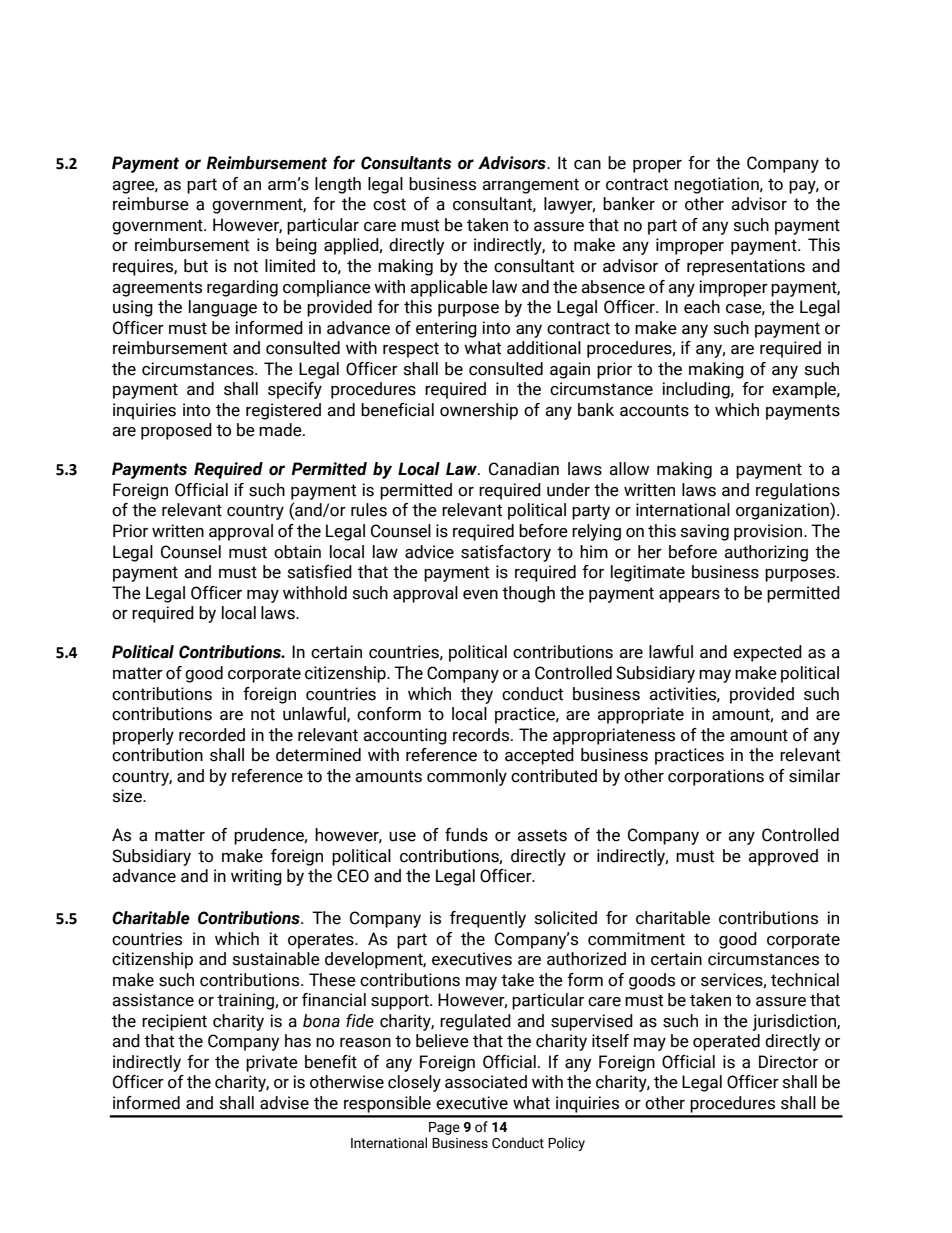  Describe the element at coordinates (486, 1082) in the screenshot. I see `associated` at that location.
